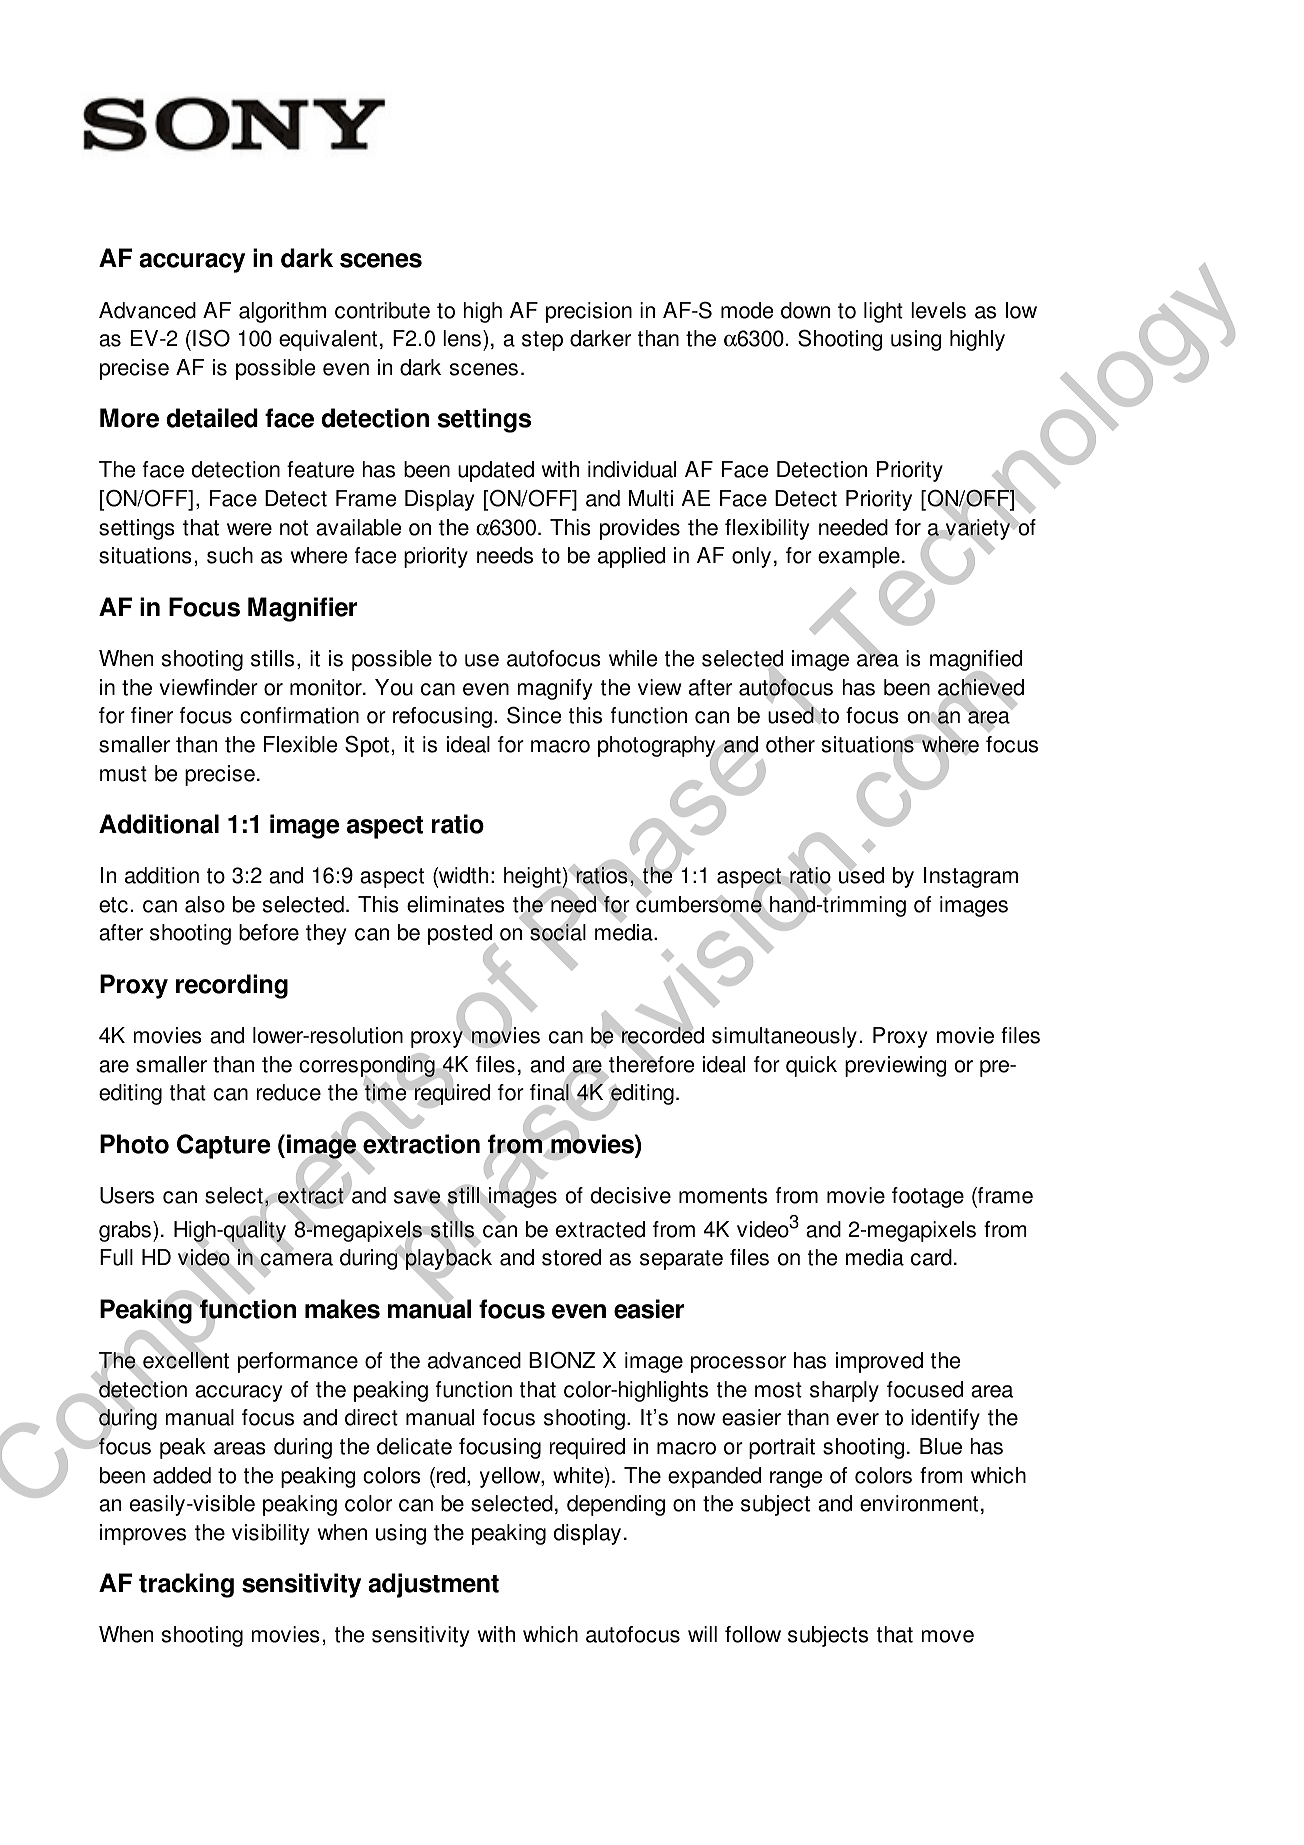 The image size is (1304, 1845). What do you see at coordinates (232, 986) in the document?
I see `recording` at bounding box center [232, 986].
